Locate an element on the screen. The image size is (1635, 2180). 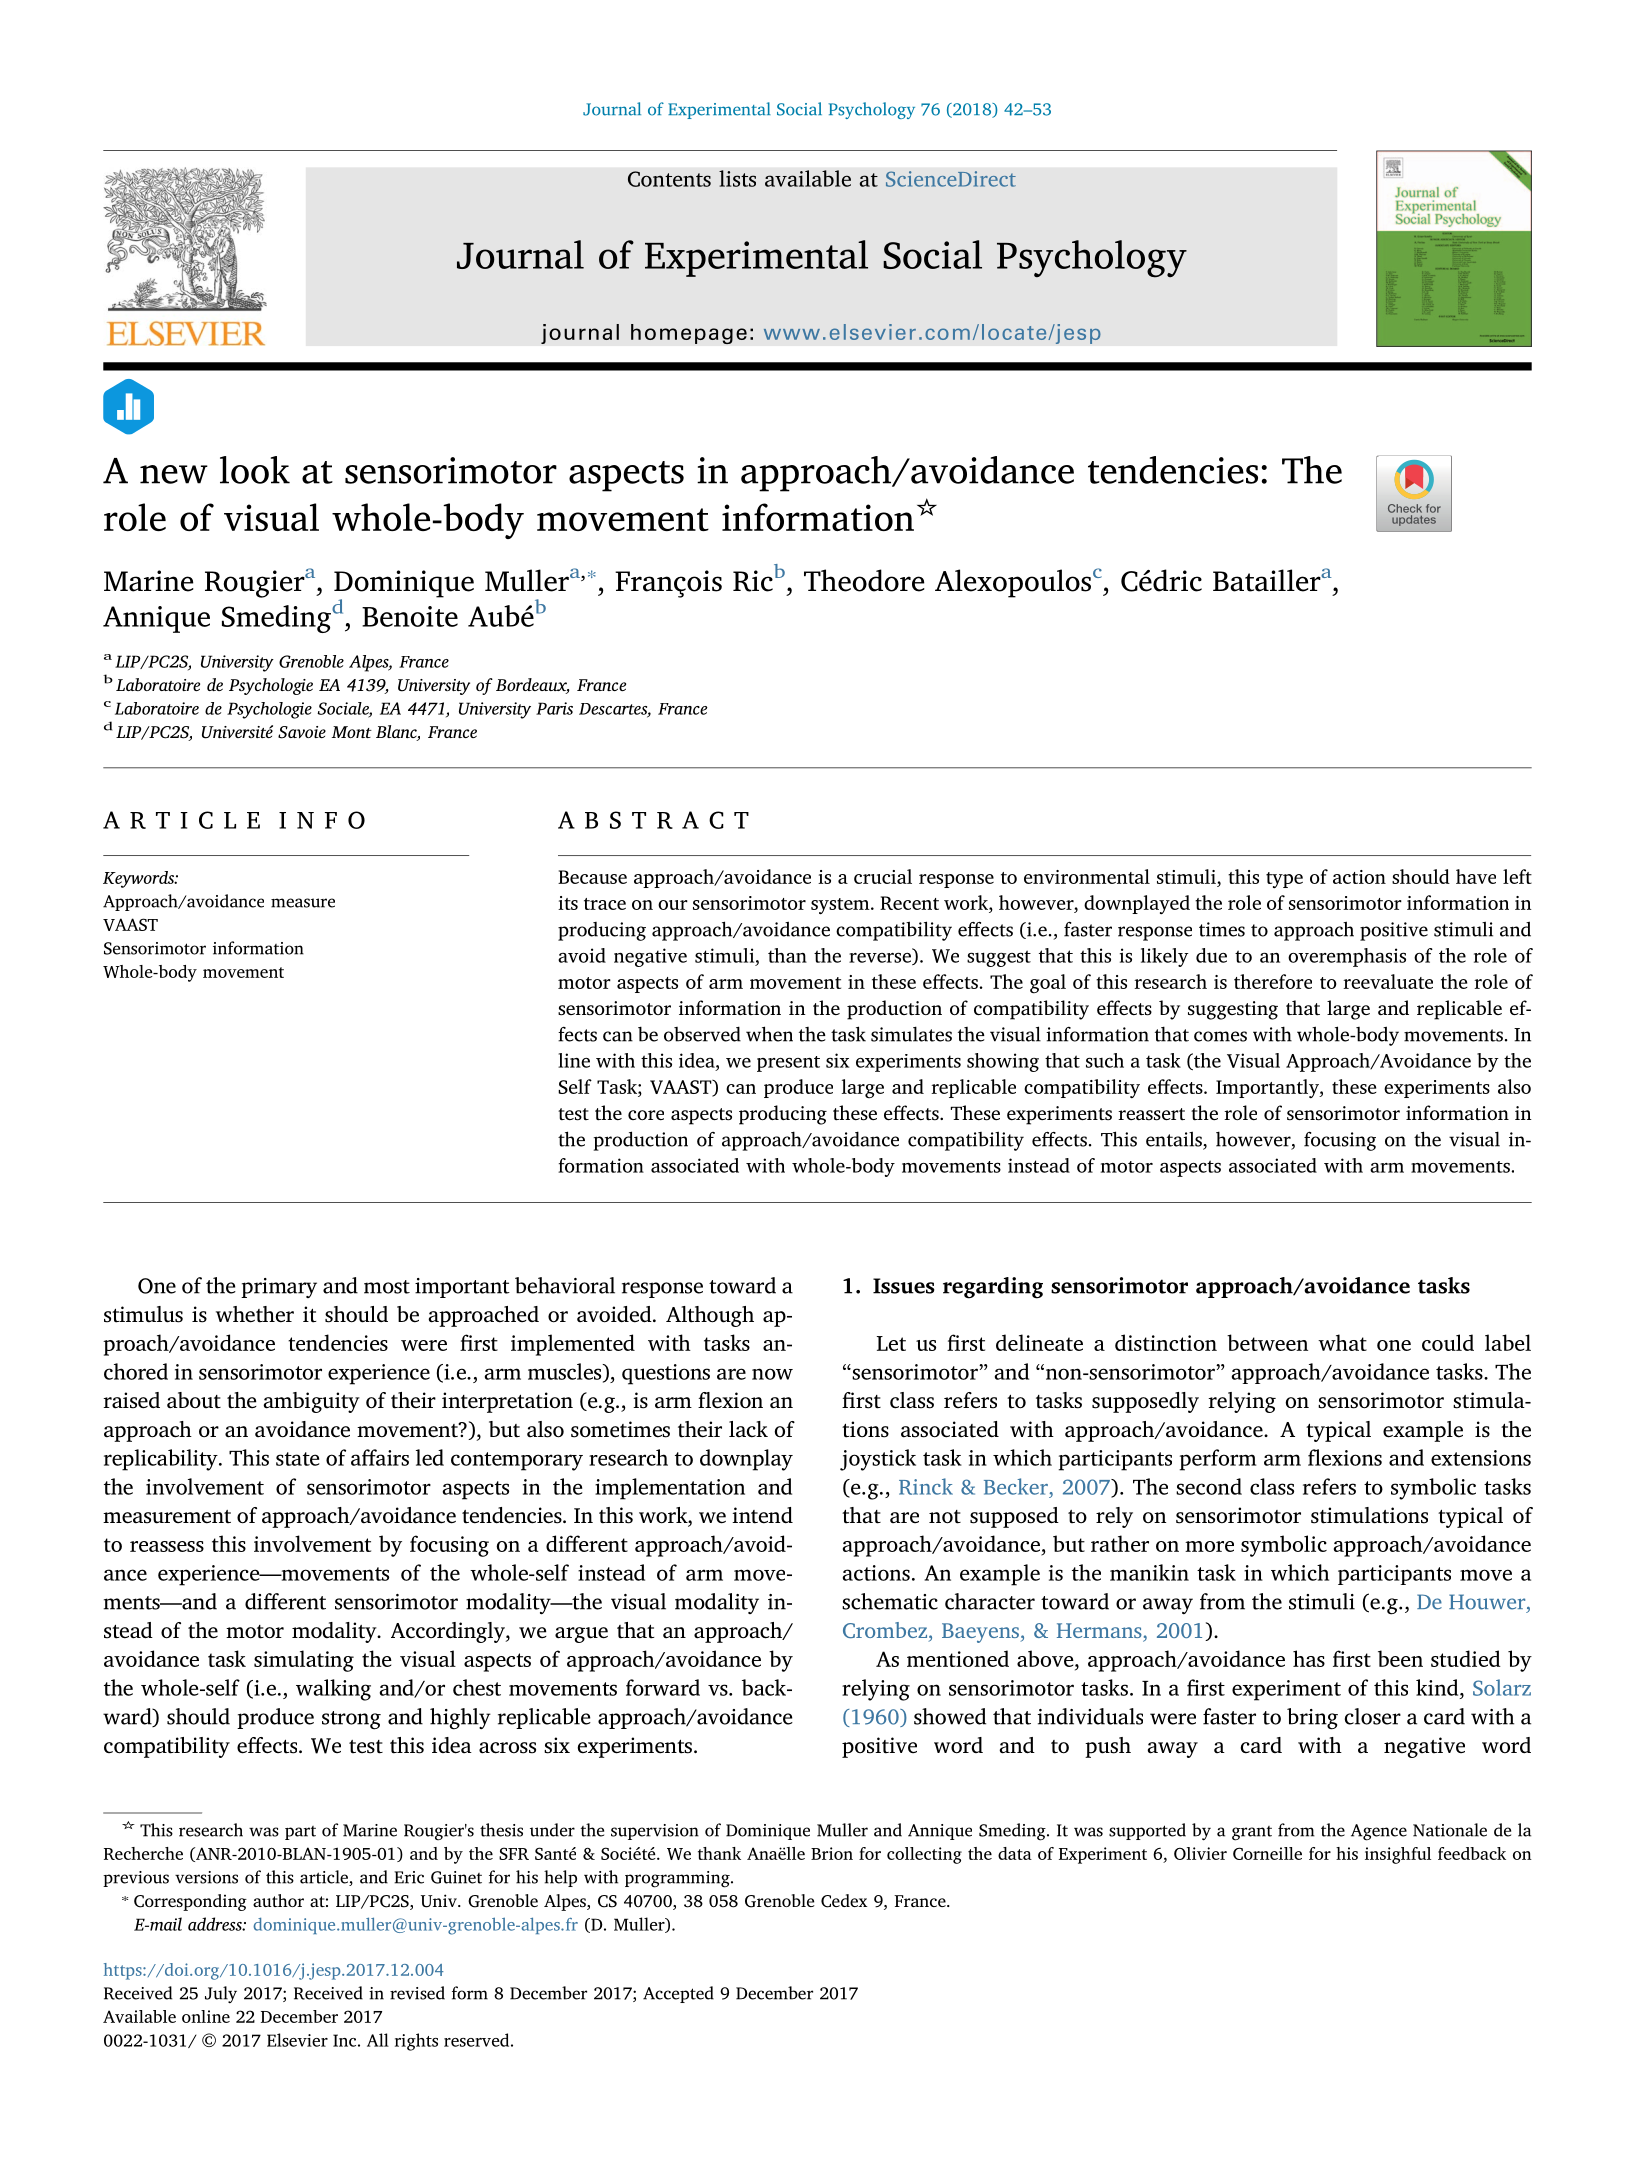
comes is located at coordinates (1220, 1036).
